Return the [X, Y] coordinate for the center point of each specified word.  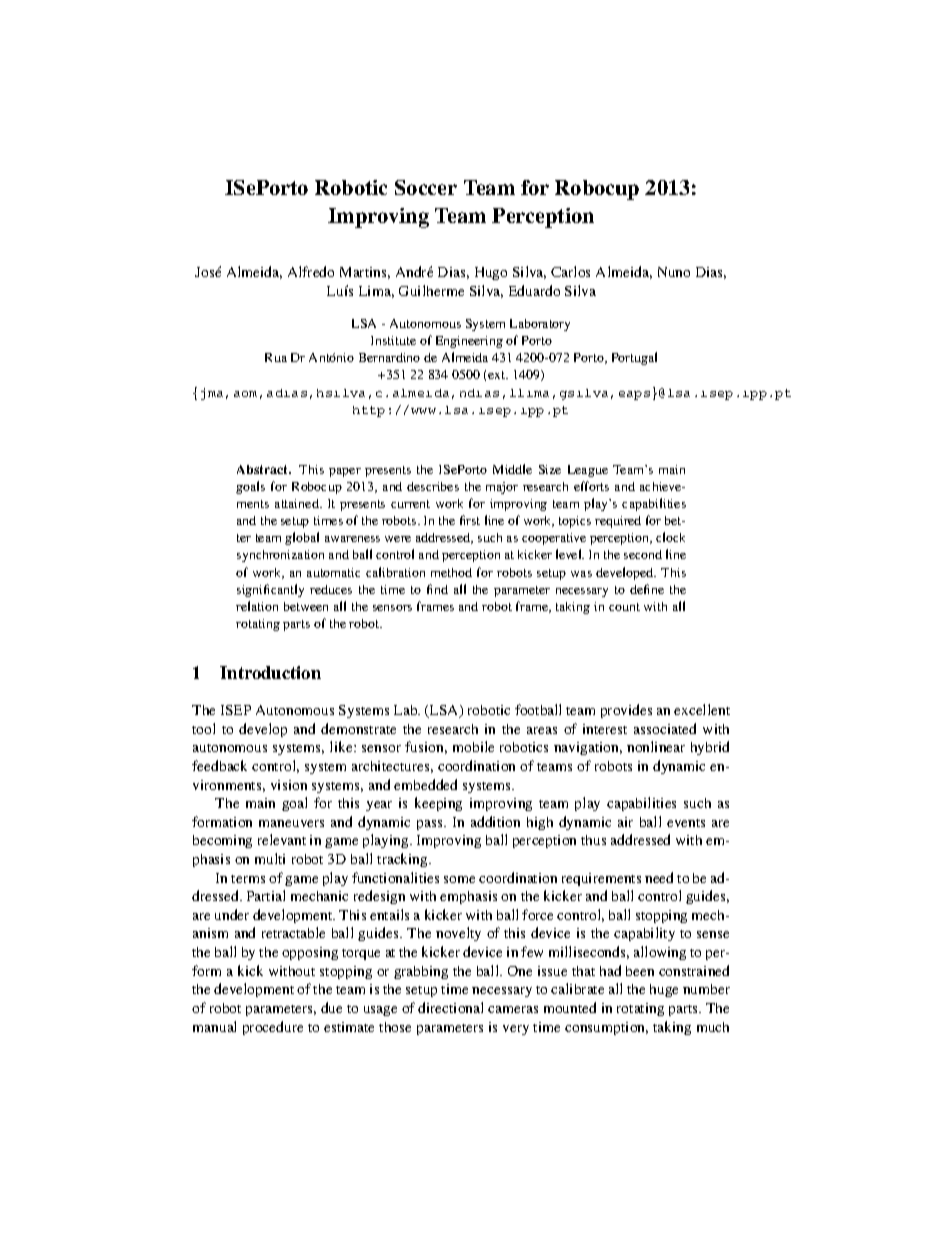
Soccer [426, 187]
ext [498, 375]
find [437, 589]
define [647, 589]
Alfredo [311, 271]
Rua [276, 357]
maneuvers [291, 823]
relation [257, 606]
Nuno [674, 272]
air [625, 822]
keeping [438, 804]
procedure [273, 1028]
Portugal [634, 358]
